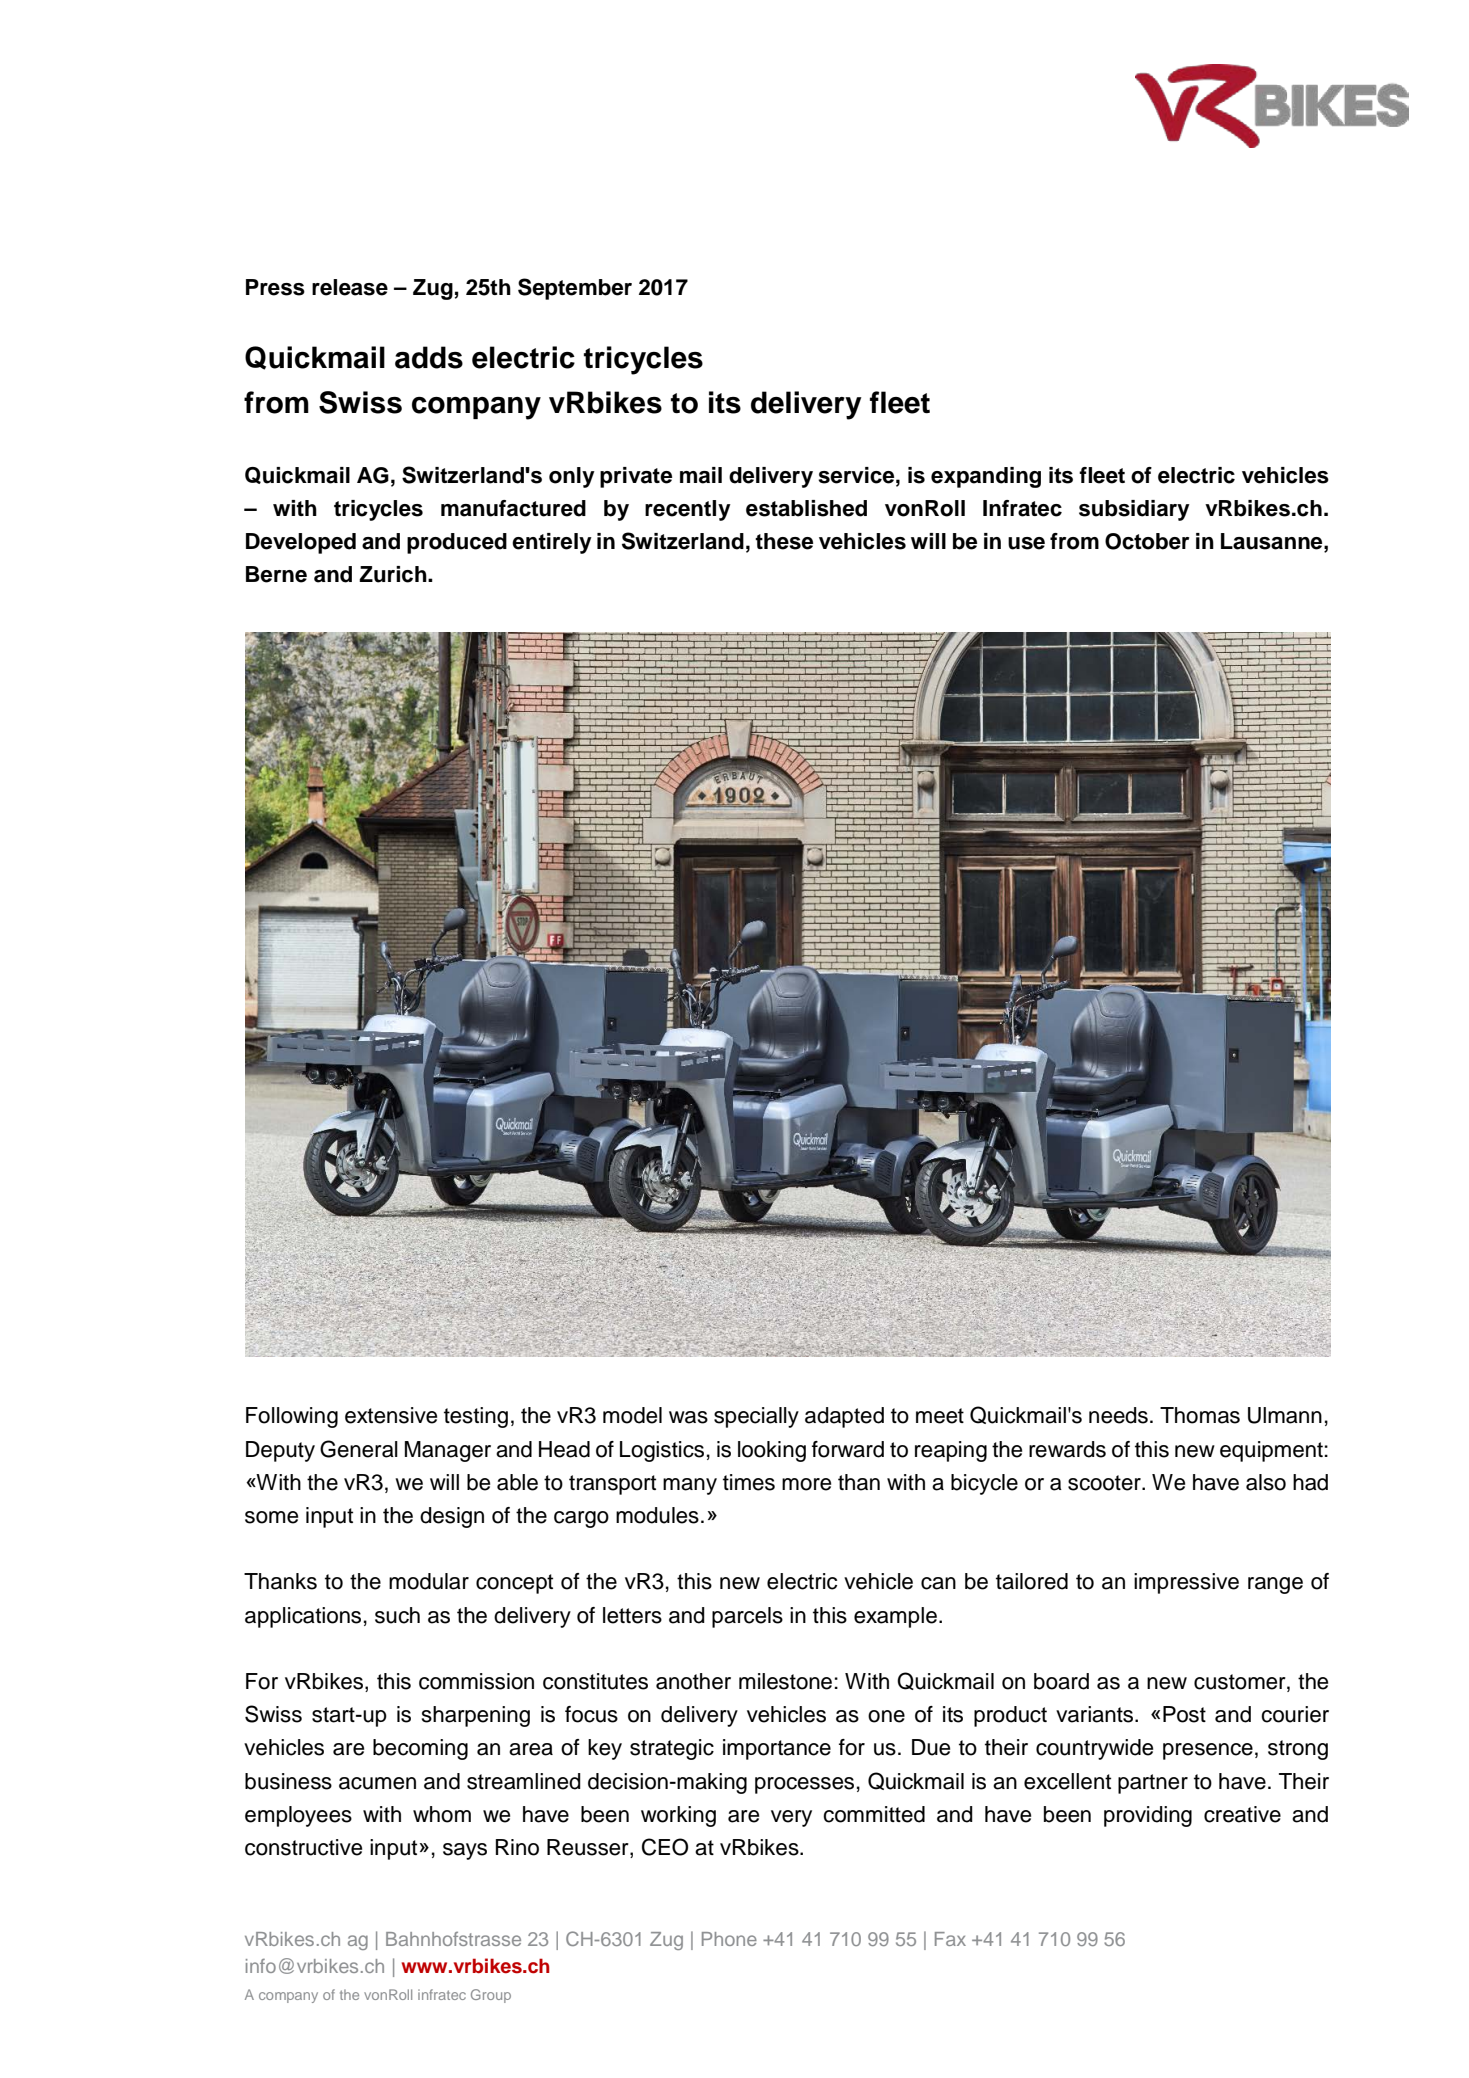 This screenshot has width=1469, height=2078. What do you see at coordinates (429, 357) in the screenshot?
I see `adds` at bounding box center [429, 357].
